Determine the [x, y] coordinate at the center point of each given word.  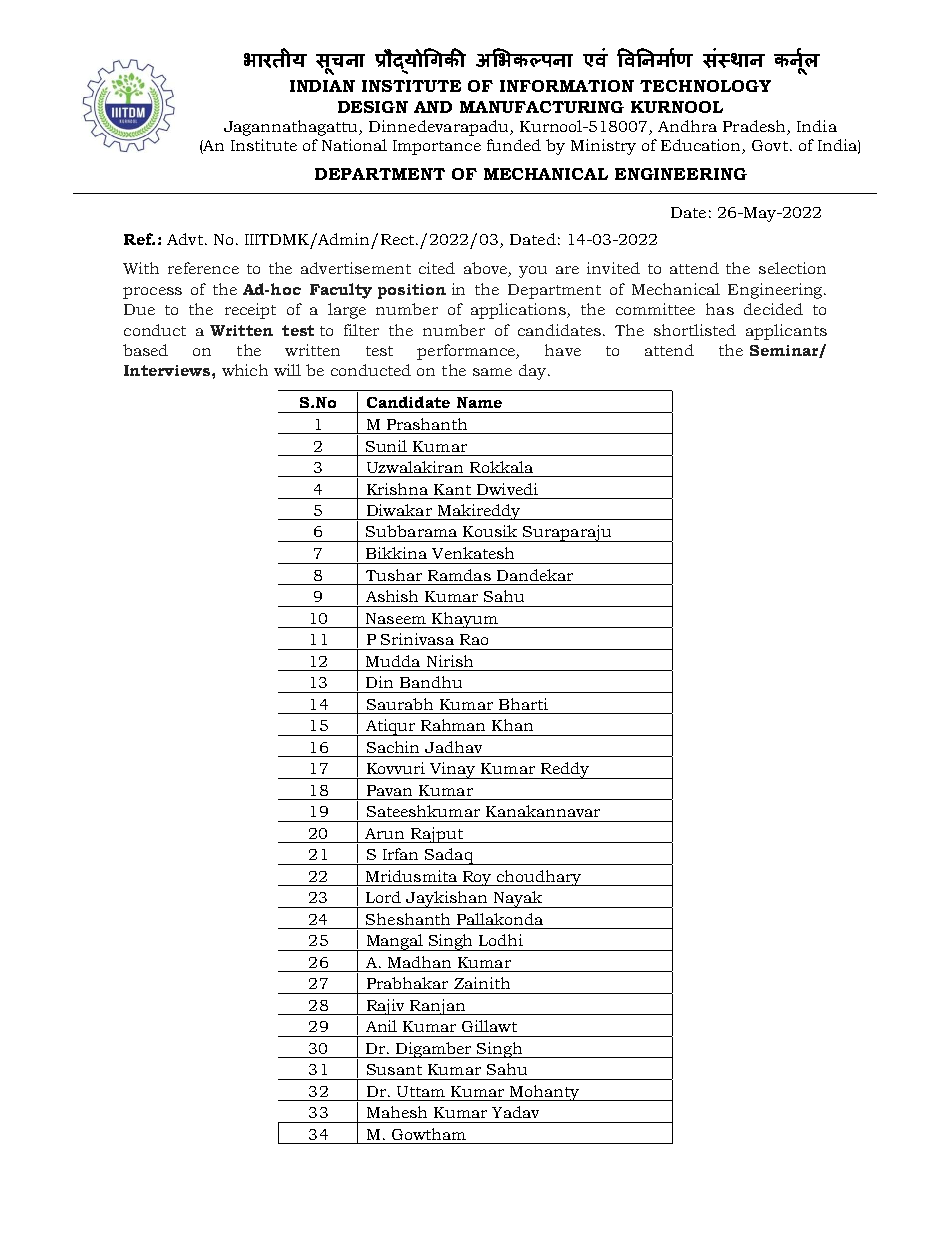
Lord [383, 897]
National [354, 145]
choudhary [539, 878]
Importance [437, 147]
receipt [250, 311]
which [245, 370]
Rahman [453, 725]
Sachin [393, 747]
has [720, 309]
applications [519, 311]
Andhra [687, 126]
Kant [452, 489]
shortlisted [695, 330]
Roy [477, 878]
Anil [381, 1026]
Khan [512, 725]
